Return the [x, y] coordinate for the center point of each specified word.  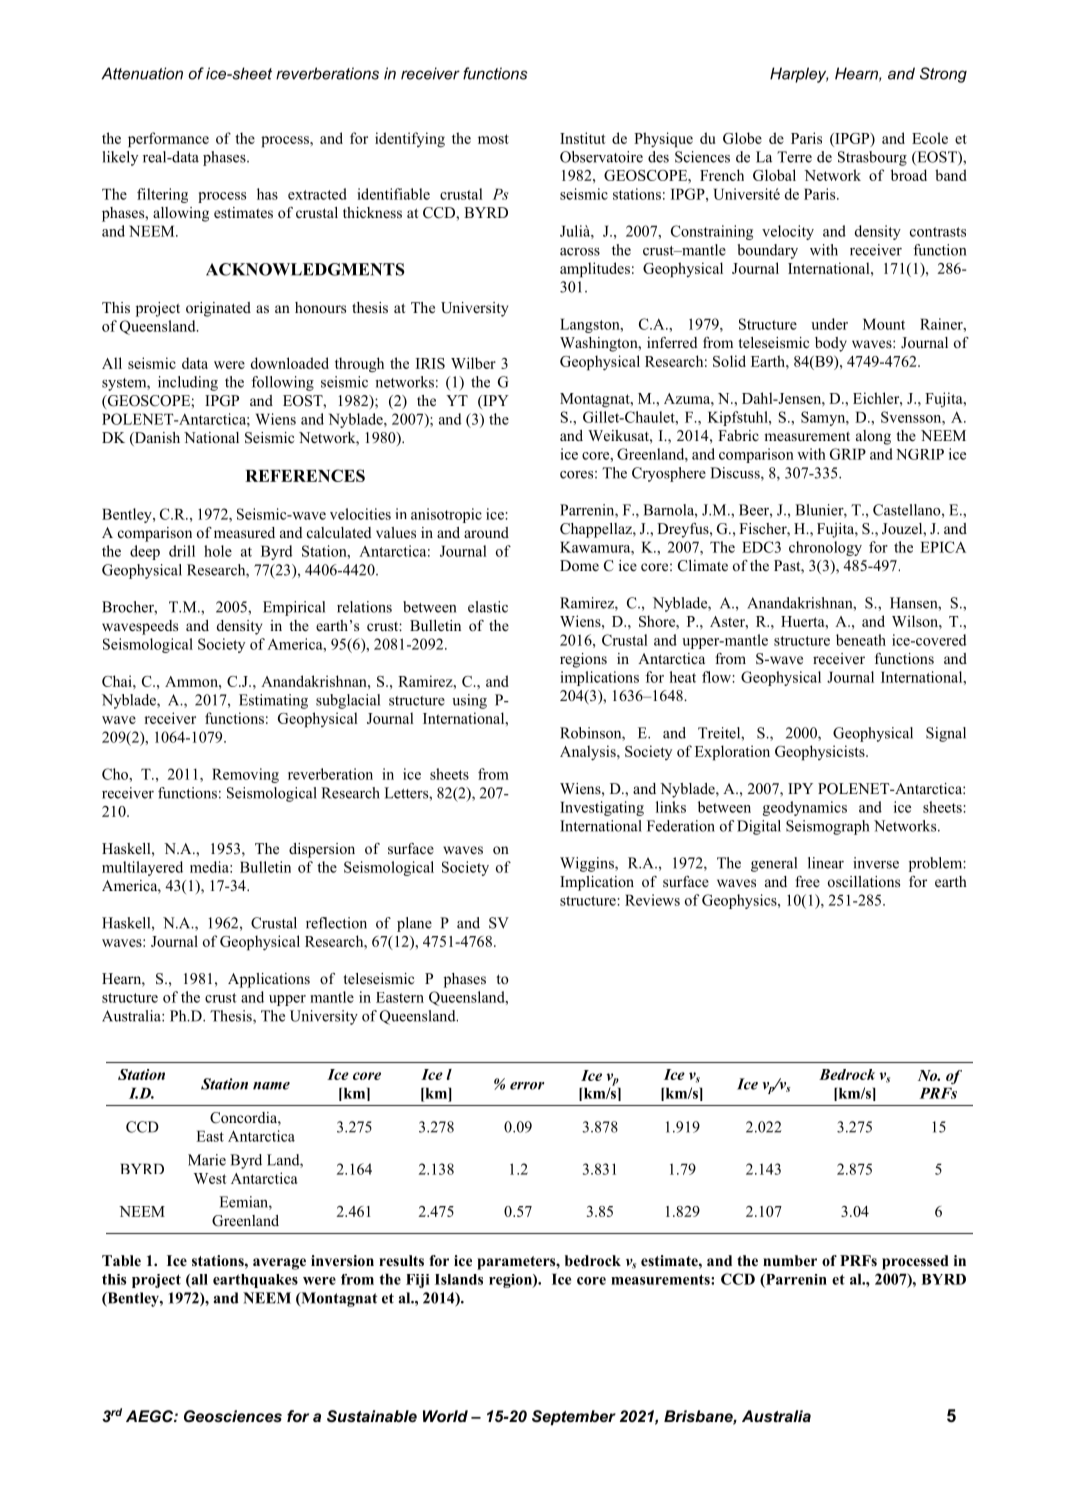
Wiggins [588, 864]
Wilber [473, 363]
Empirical [294, 608]
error [527, 1086]
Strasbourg [872, 158]
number [790, 1260]
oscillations [864, 881]
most [493, 139]
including [188, 383]
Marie [207, 1160]
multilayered [142, 868]
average [279, 1264]
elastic [488, 607]
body [831, 344]
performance [168, 140]
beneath [861, 640]
